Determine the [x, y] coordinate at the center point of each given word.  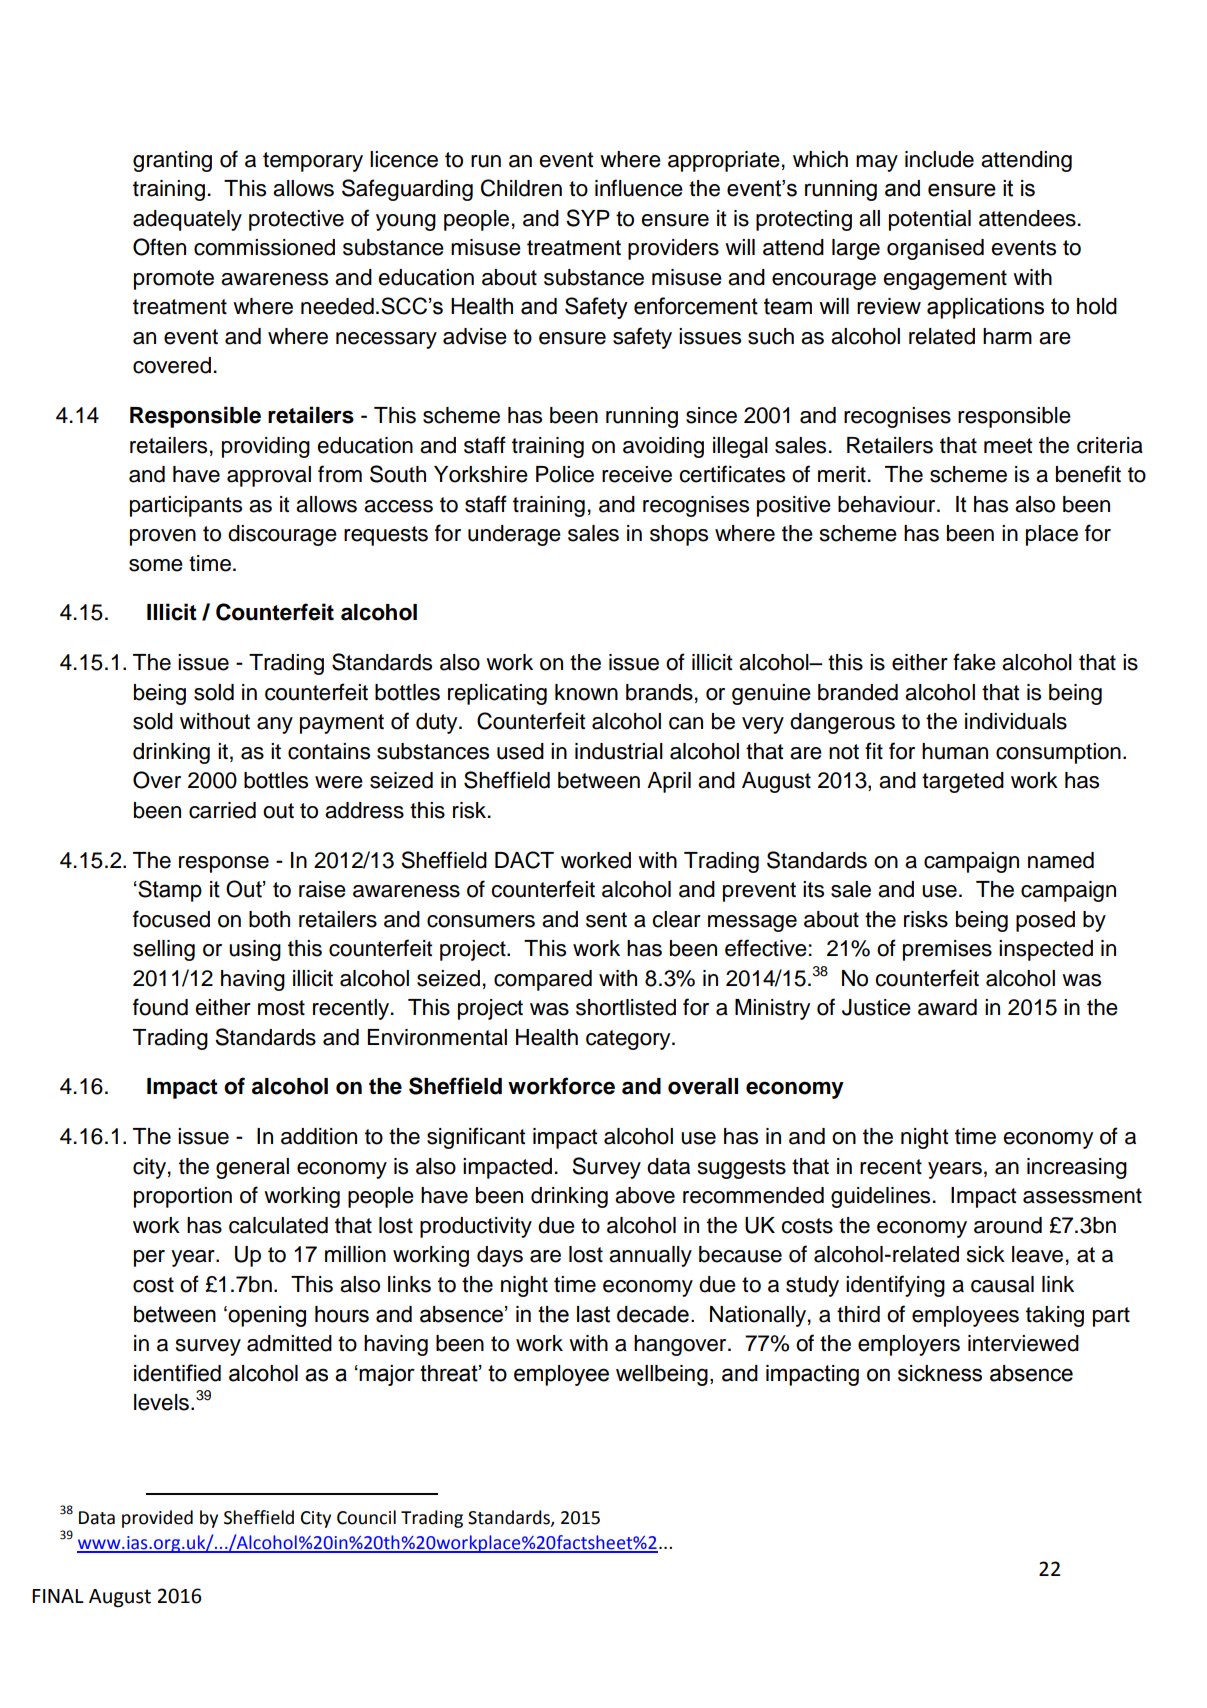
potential [930, 220]
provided [157, 1519]
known [586, 692]
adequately [187, 220]
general [252, 1168]
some [156, 565]
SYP [588, 218]
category [629, 1040]
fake [974, 662]
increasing [1077, 1168]
